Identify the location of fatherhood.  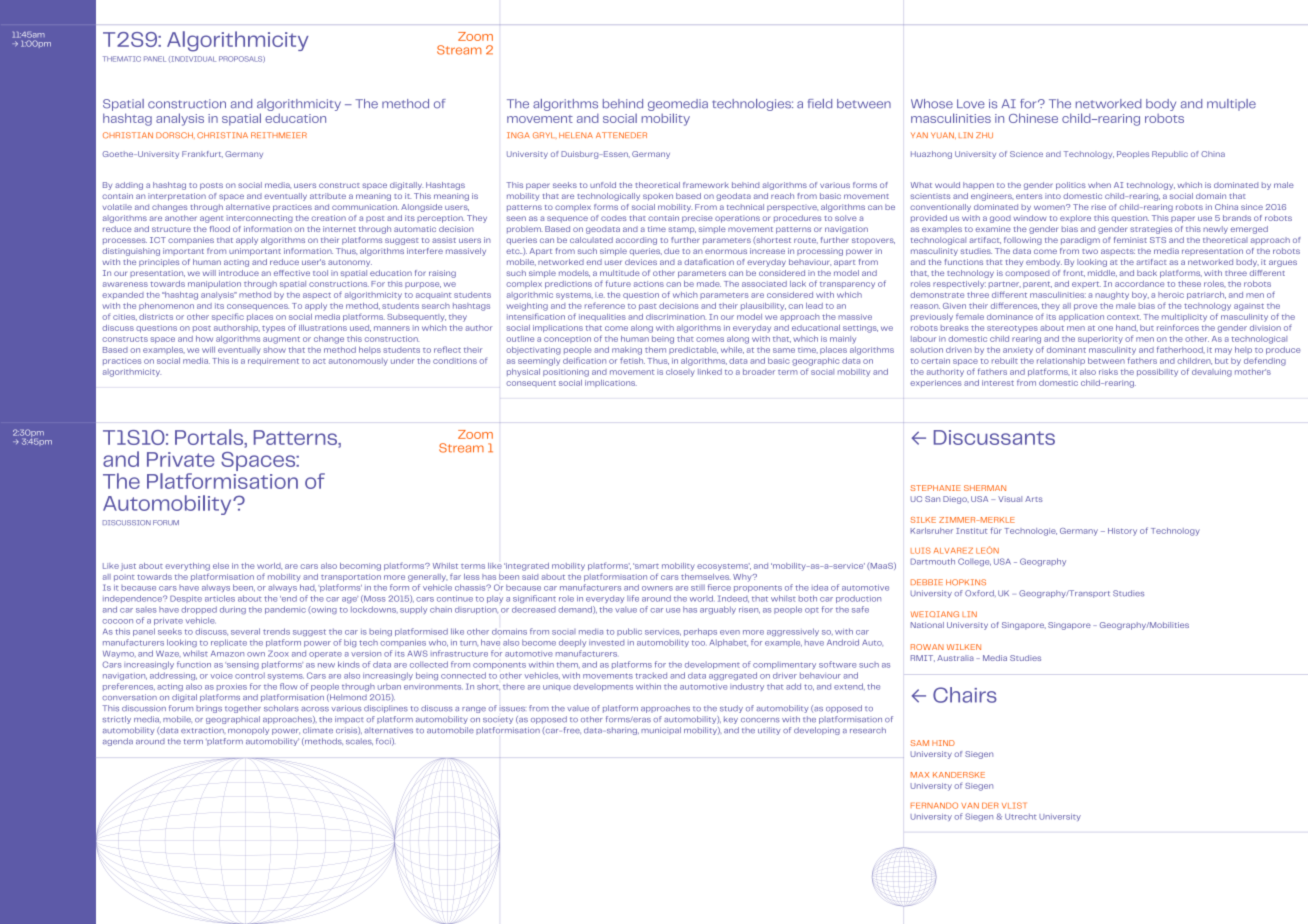
(1181, 349).
